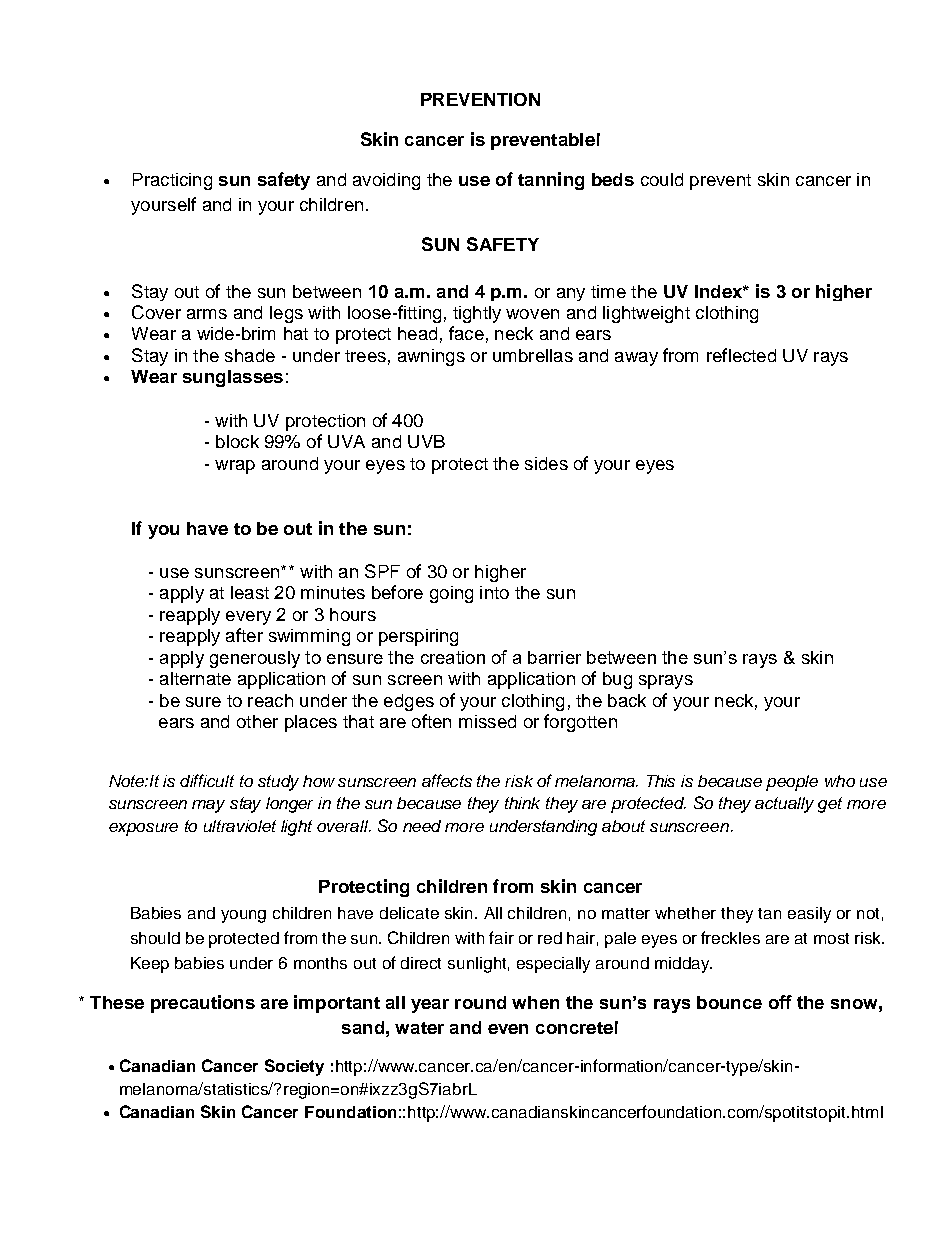 This screenshot has height=1233, width=952. Describe the element at coordinates (419, 1028) in the screenshot. I see `water` at that location.
